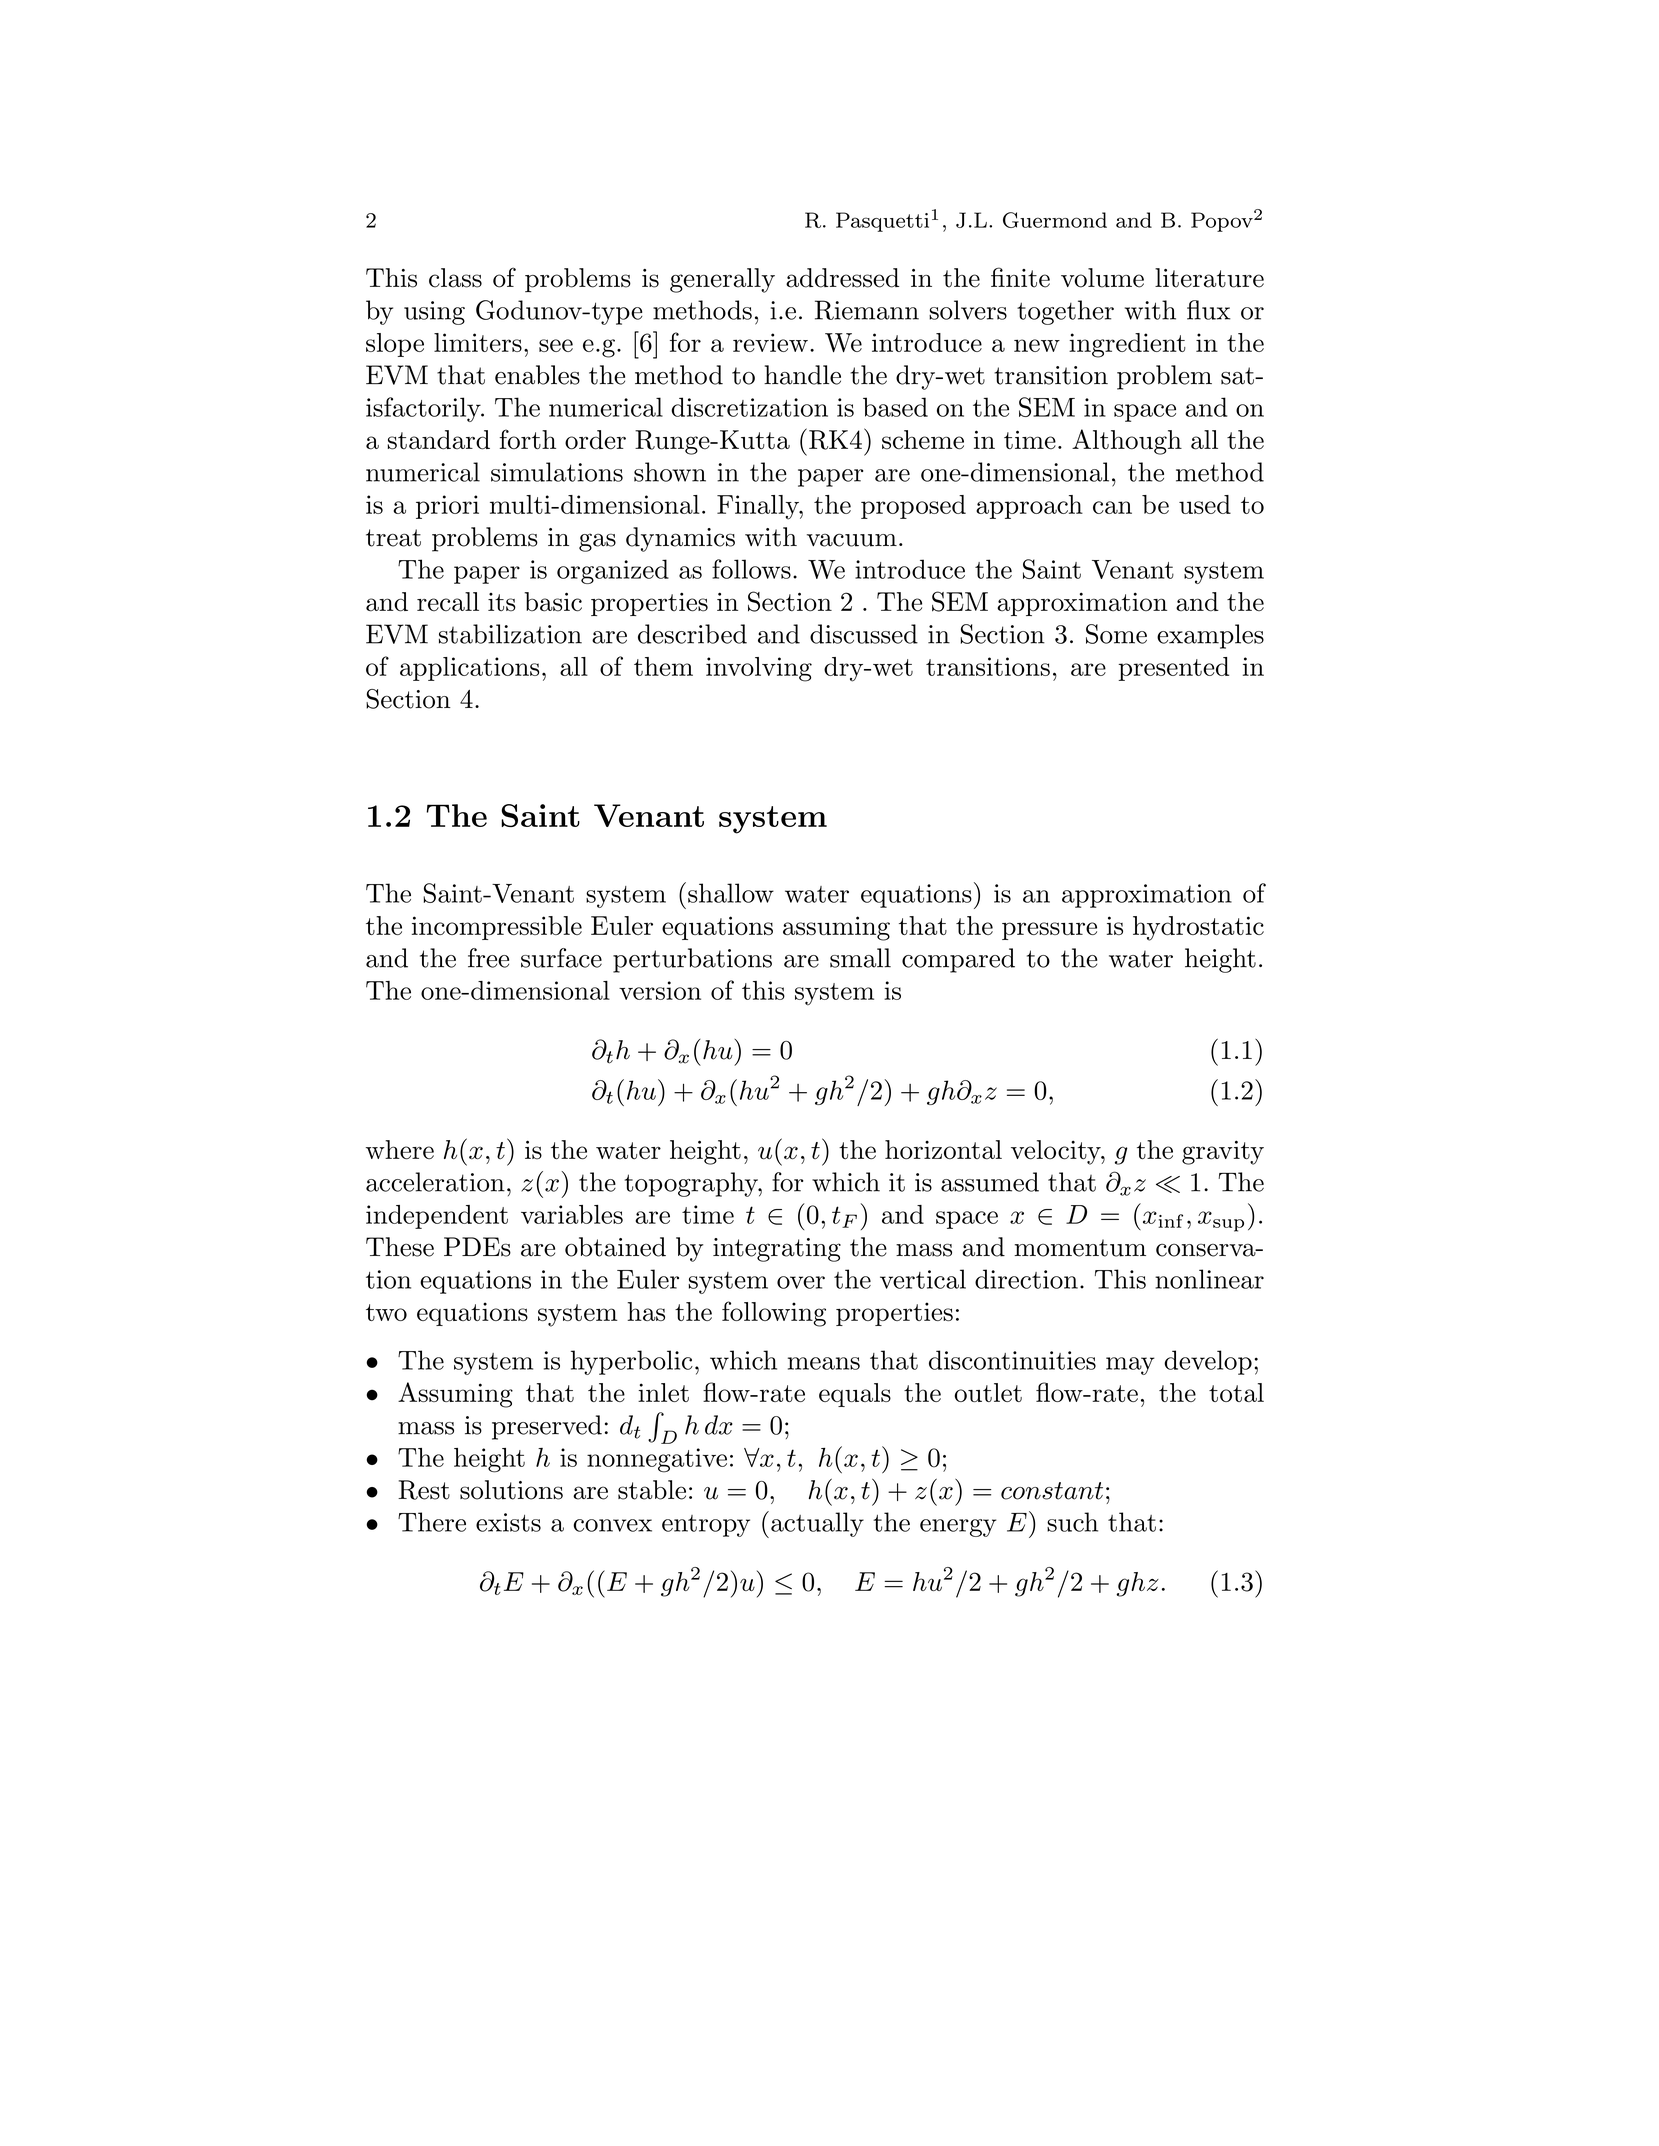 The height and width of the document is (2146, 1659). I want to click on actually, so click(817, 1524).
